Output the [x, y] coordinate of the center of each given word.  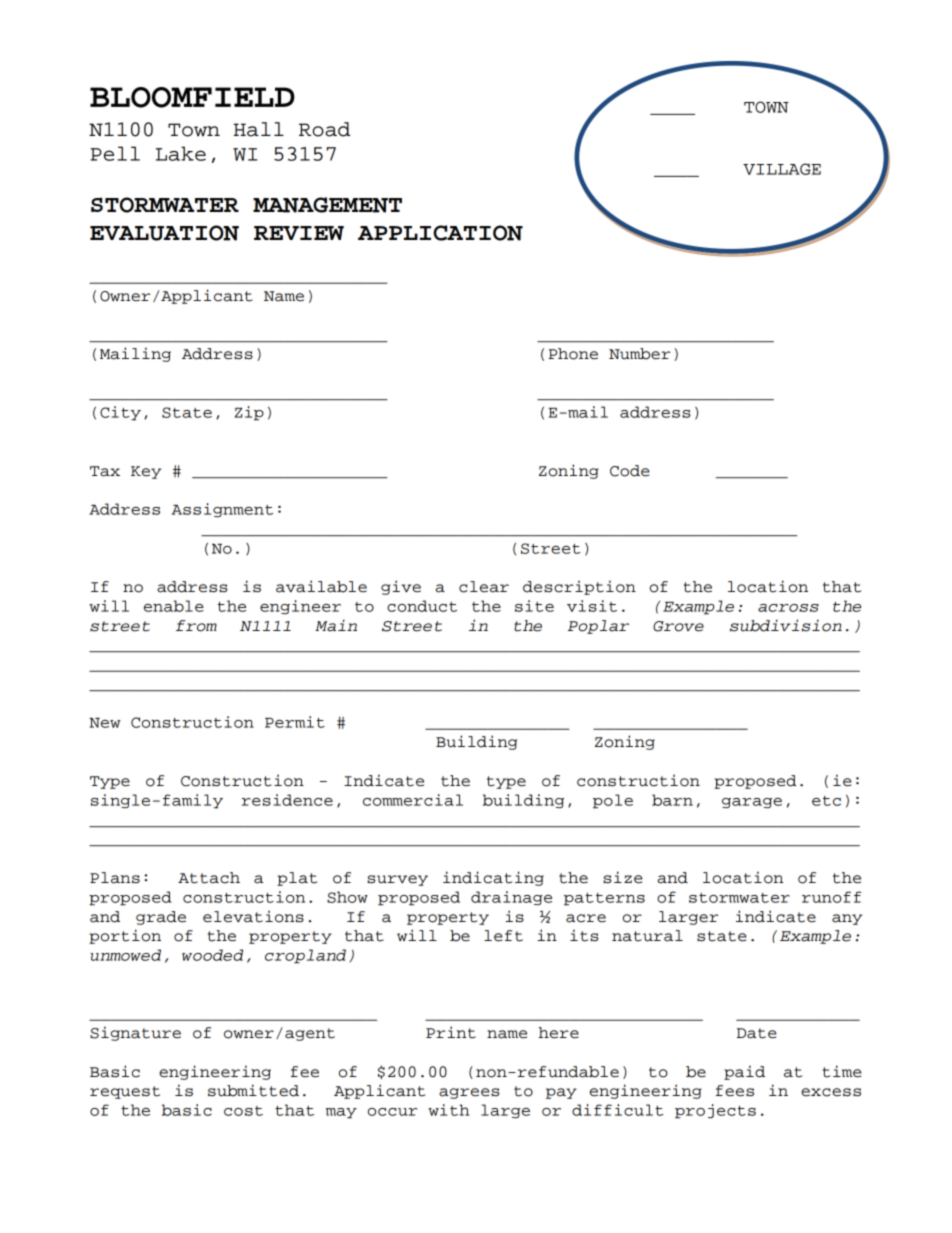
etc [826, 801]
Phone [573, 354]
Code [630, 471]
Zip [249, 413]
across [788, 608]
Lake [181, 153]
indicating [493, 878]
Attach [209, 878]
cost [243, 1111]
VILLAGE [782, 169]
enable [174, 606]
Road [325, 129]
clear [484, 587]
